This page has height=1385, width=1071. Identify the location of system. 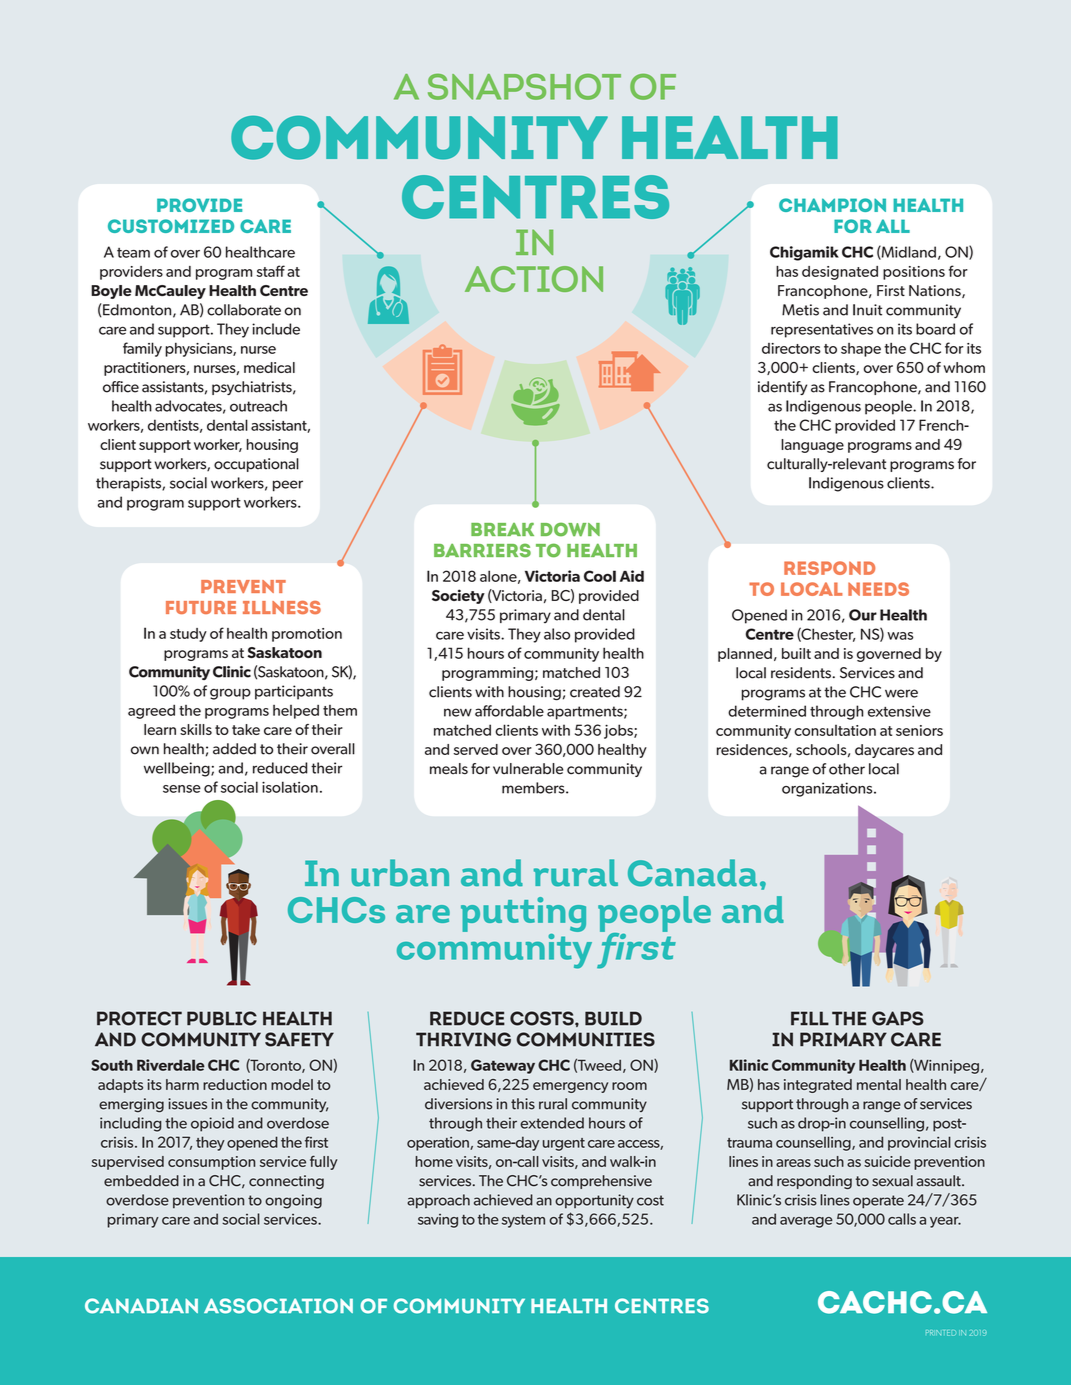
(523, 1221).
